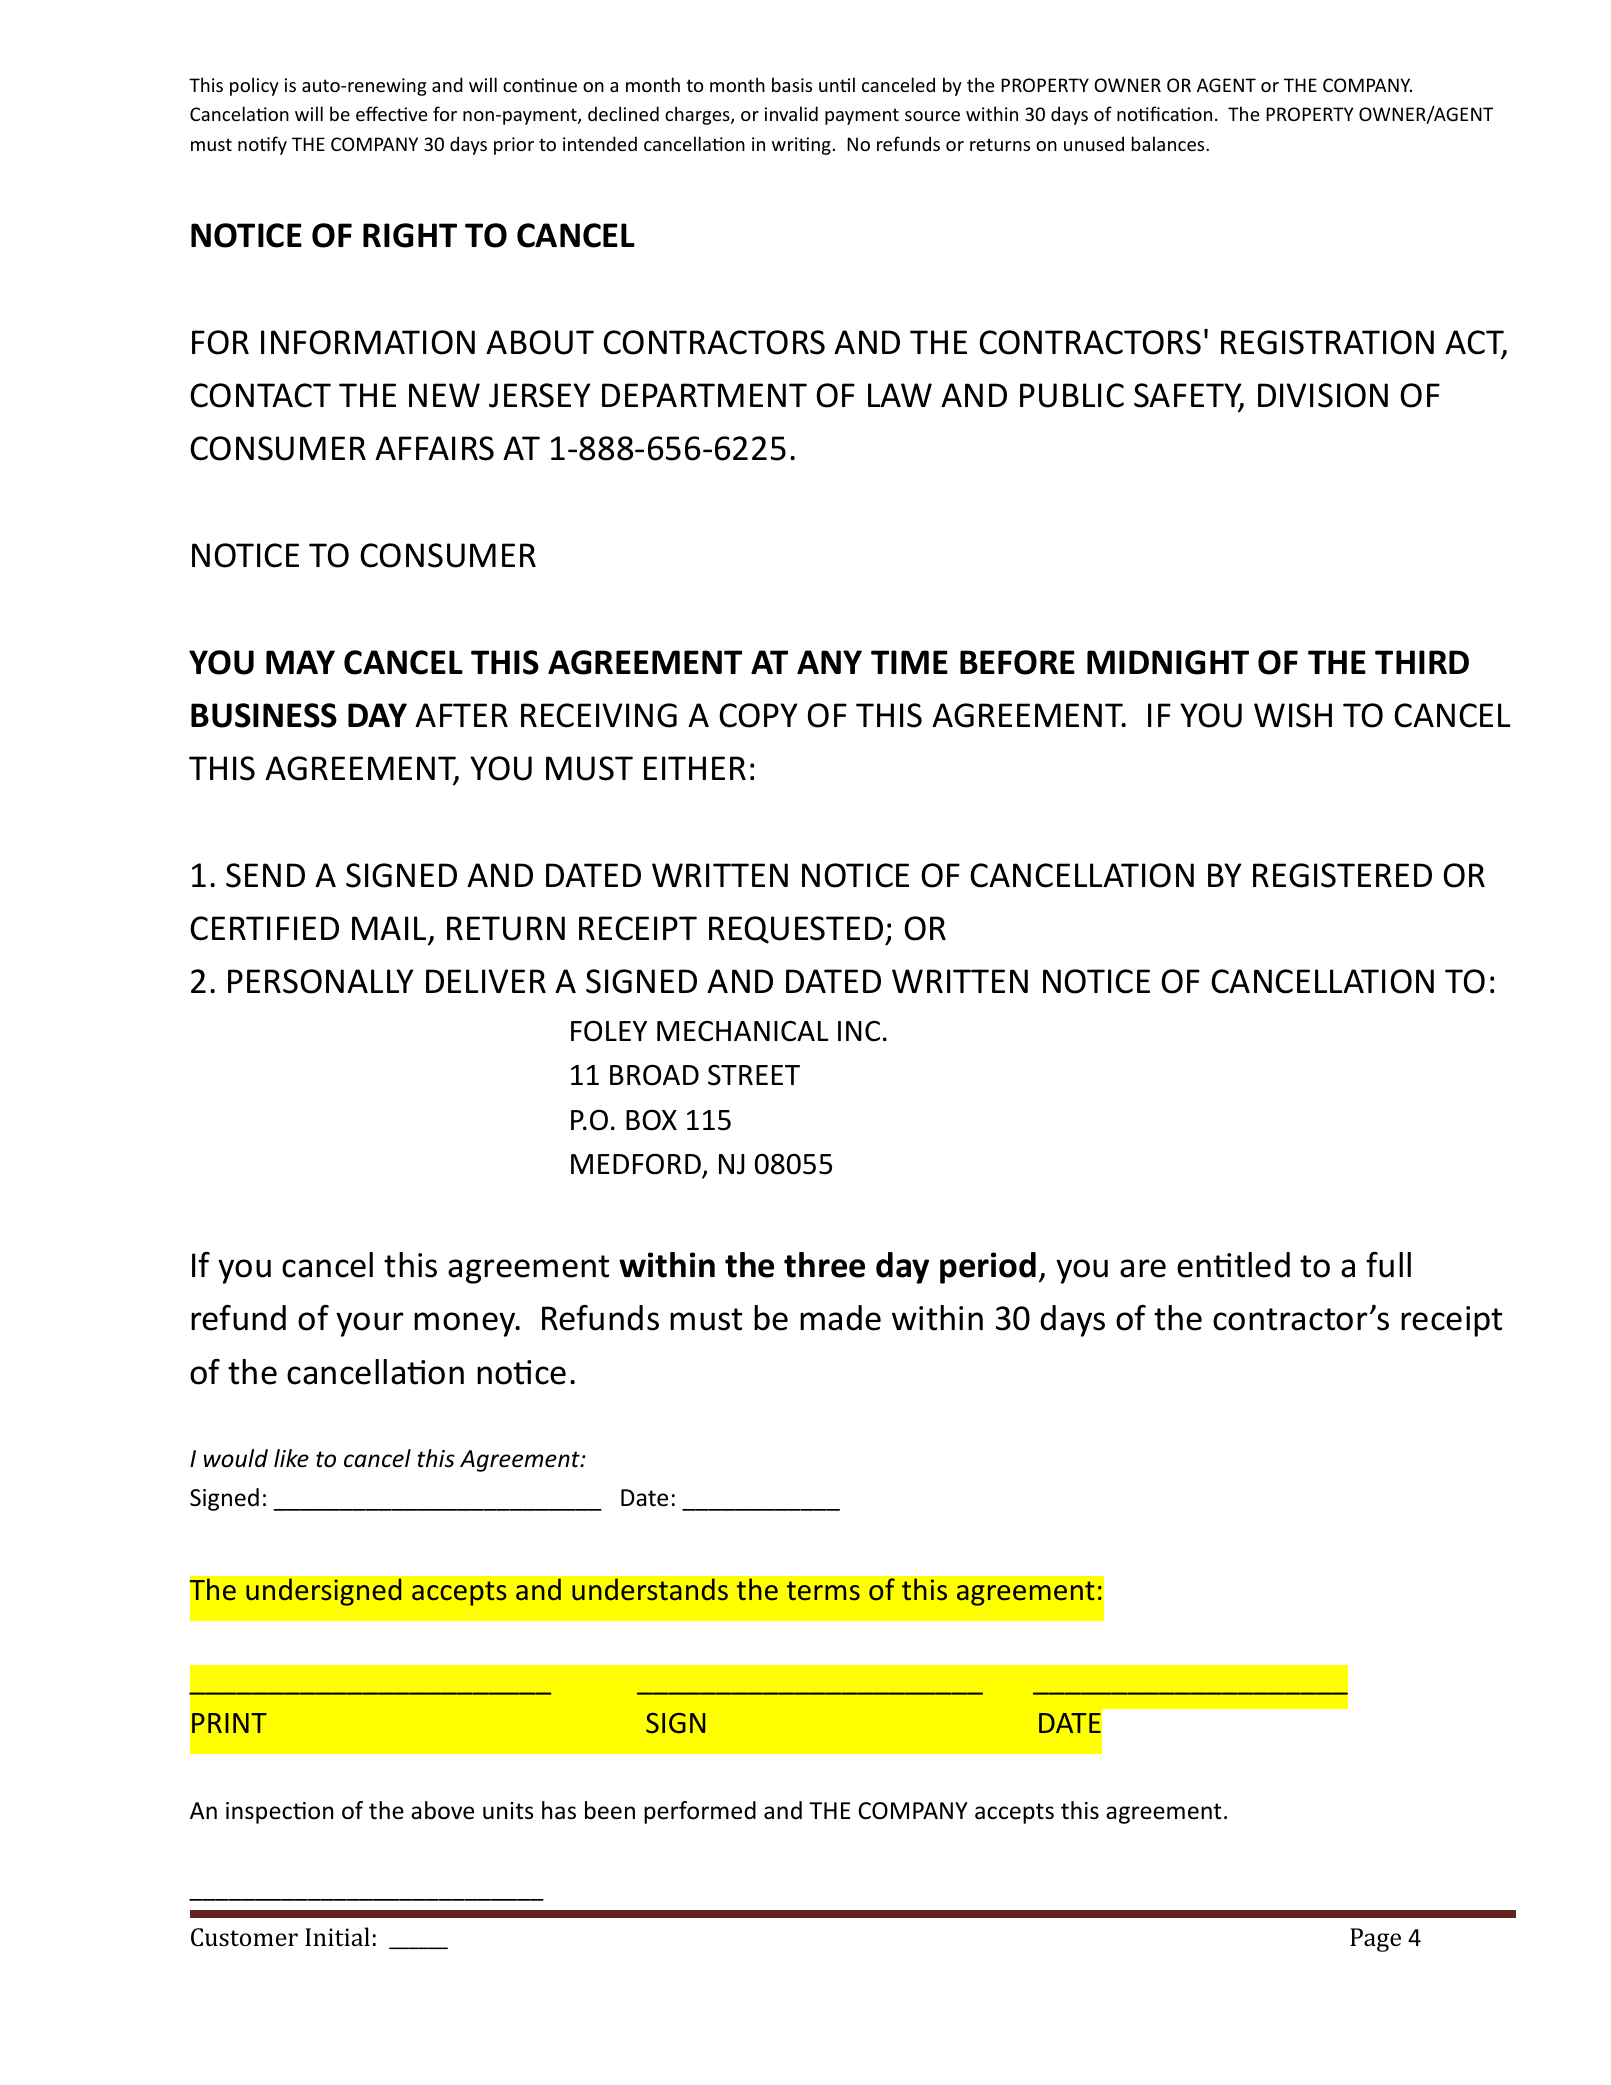 The image size is (1611, 2085). What do you see at coordinates (791, 113) in the image?
I see `invalid` at bounding box center [791, 113].
